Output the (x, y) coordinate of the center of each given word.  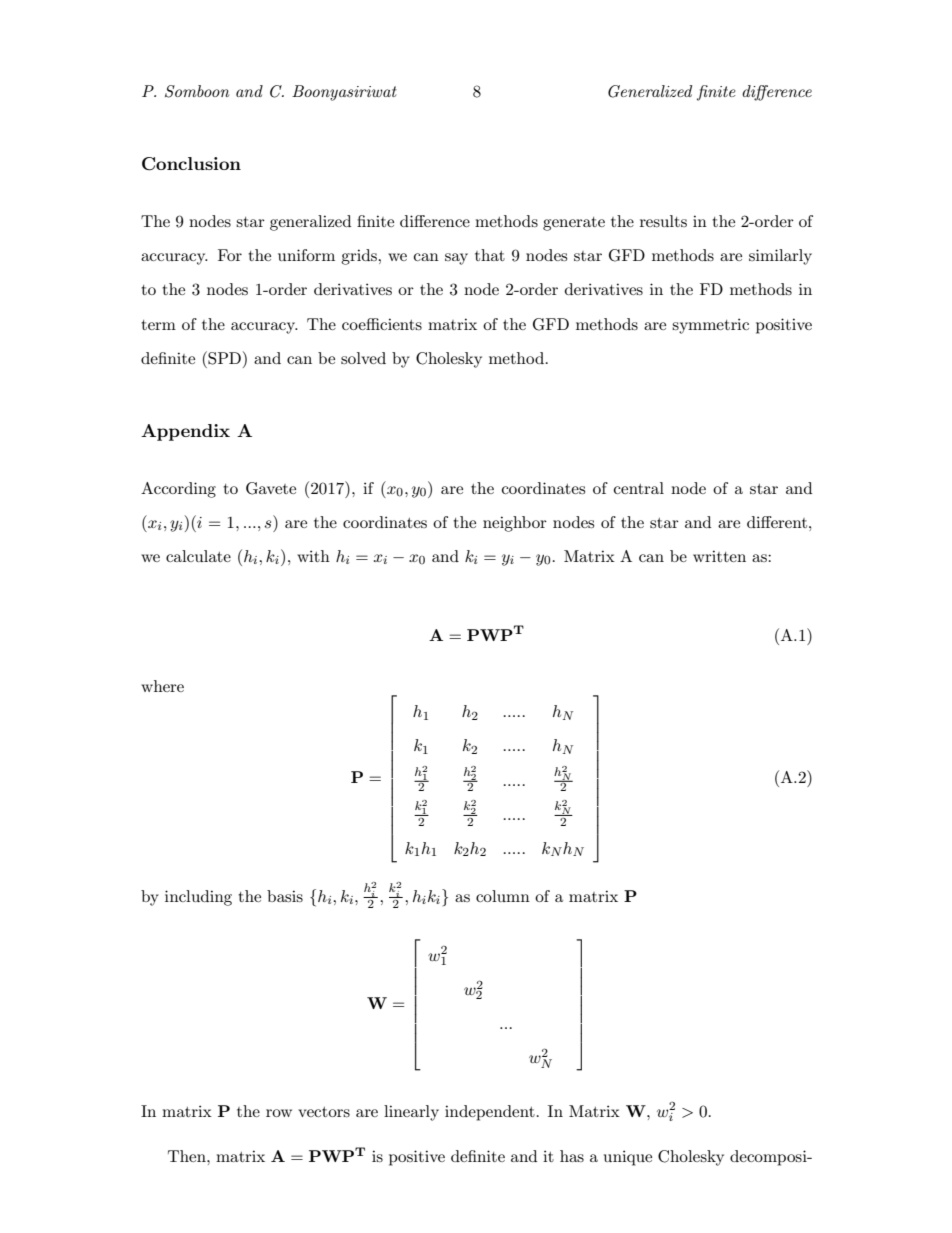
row (279, 1113)
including (198, 898)
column (503, 896)
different (777, 522)
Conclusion (191, 164)
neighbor (515, 524)
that (490, 255)
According (178, 490)
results (663, 221)
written (719, 556)
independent (490, 1113)
